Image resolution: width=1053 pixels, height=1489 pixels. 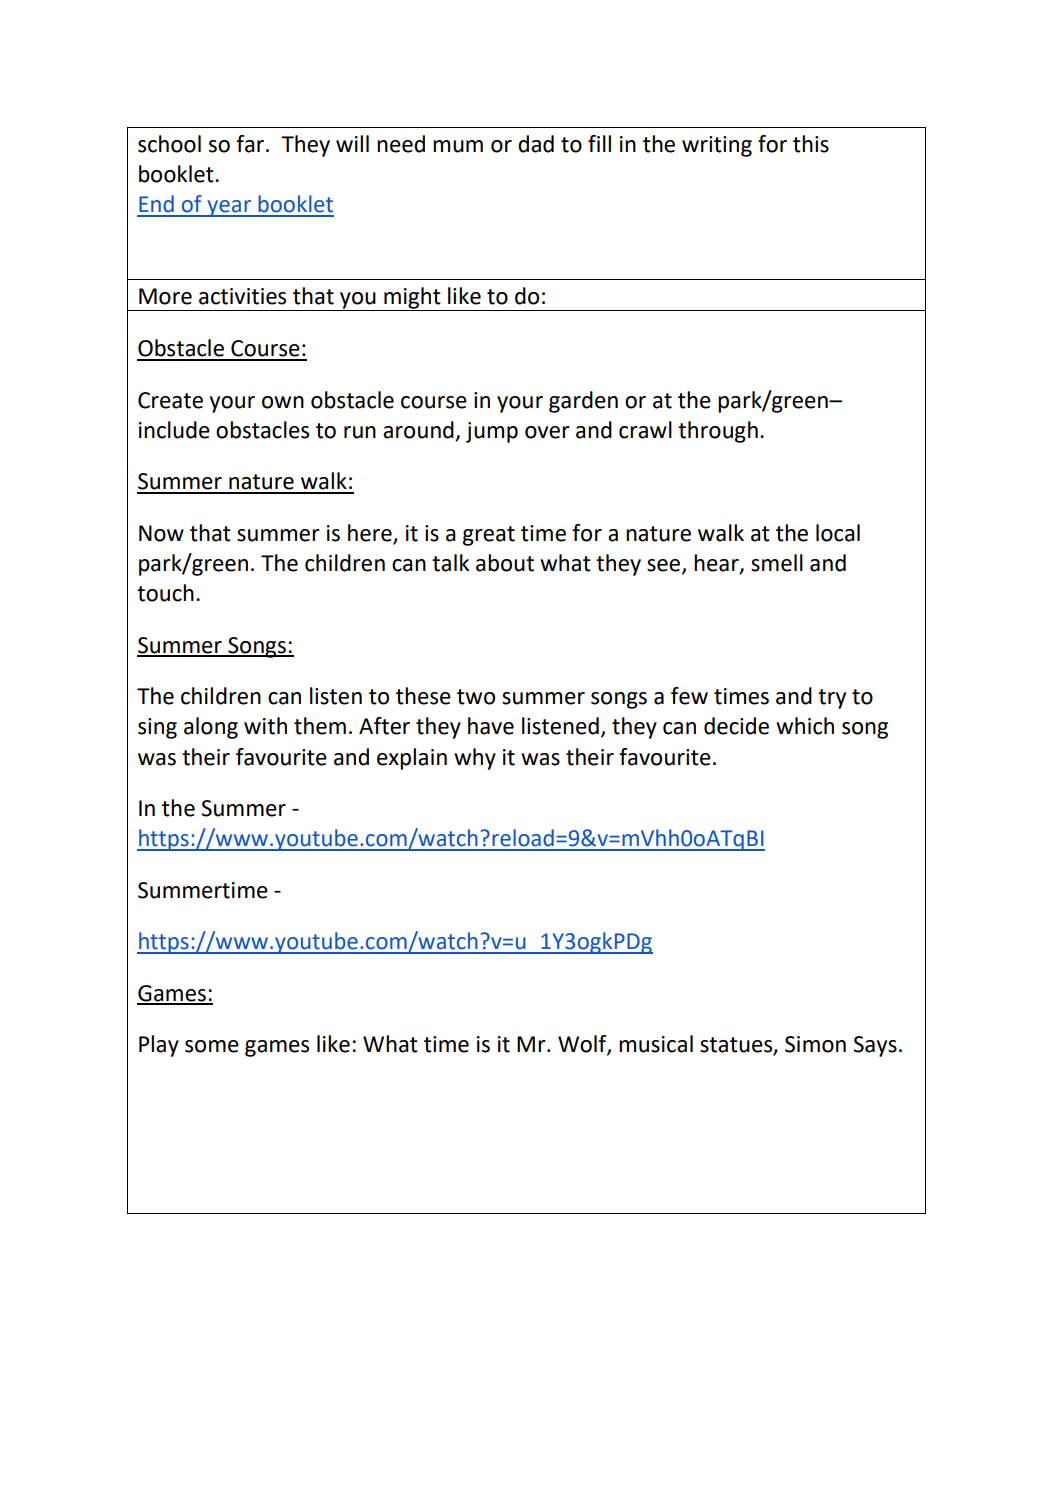 What do you see at coordinates (718, 432) in the page?
I see `through` at bounding box center [718, 432].
